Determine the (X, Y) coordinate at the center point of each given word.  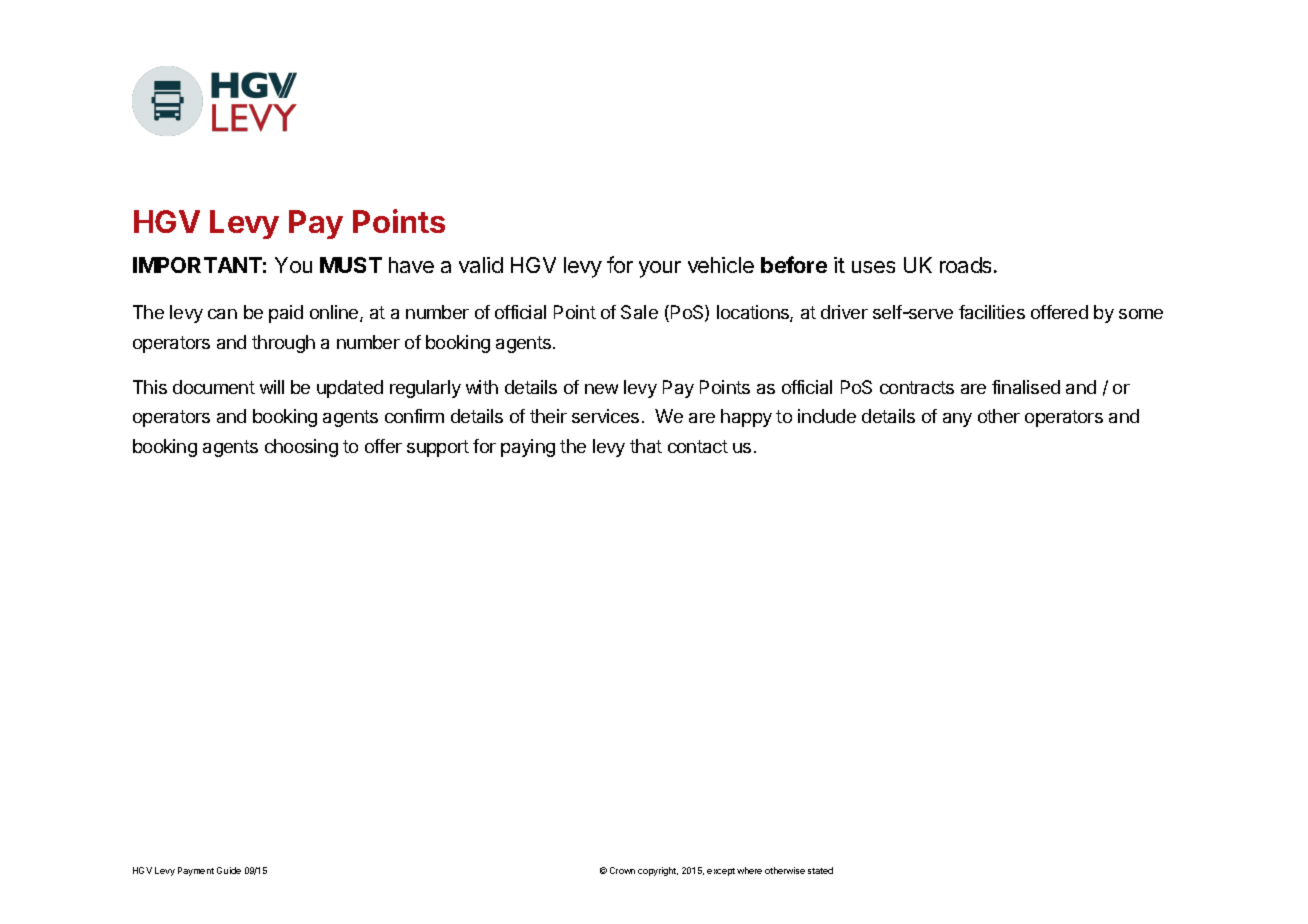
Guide (229, 870)
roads (967, 265)
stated (820, 870)
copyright (658, 871)
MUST (351, 265)
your (660, 269)
